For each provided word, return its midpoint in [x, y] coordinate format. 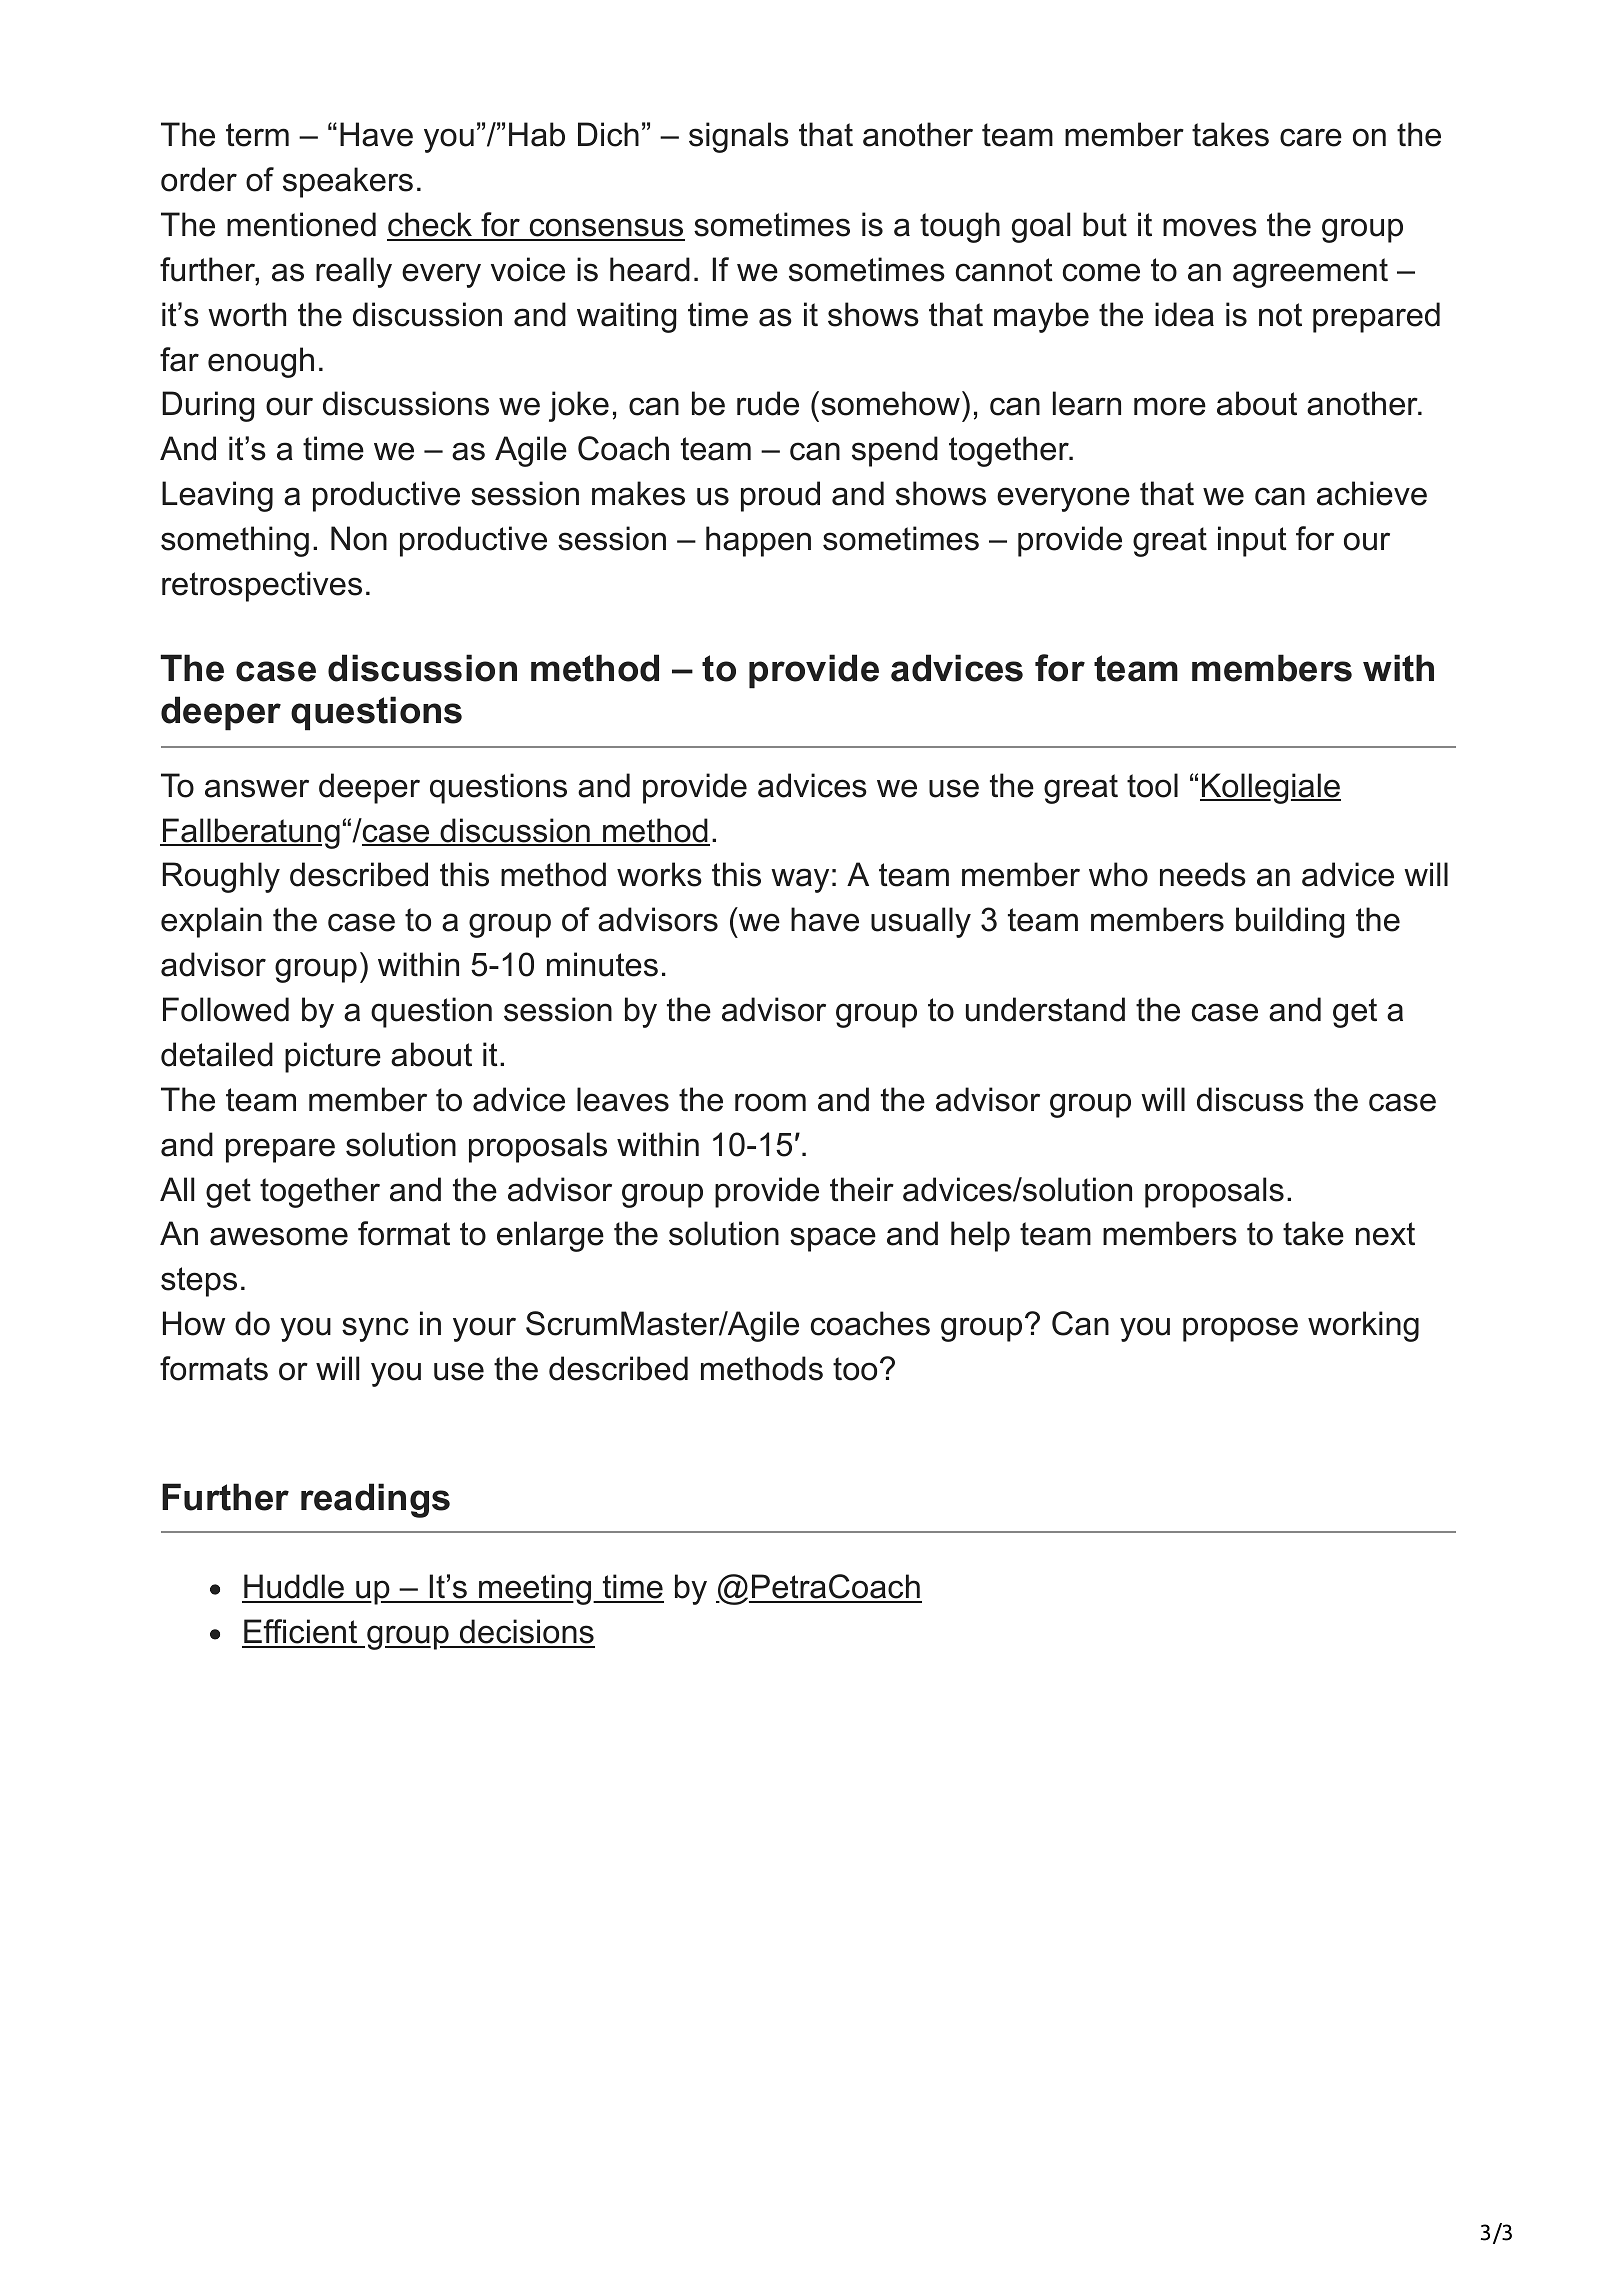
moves [1210, 227]
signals [739, 137]
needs [1203, 874]
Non [359, 538]
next [1385, 1234]
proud [780, 496]
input [1252, 541]
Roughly [221, 877]
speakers [348, 182]
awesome [279, 1236]
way [800, 880]
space [833, 1239]
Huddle [294, 1588]
